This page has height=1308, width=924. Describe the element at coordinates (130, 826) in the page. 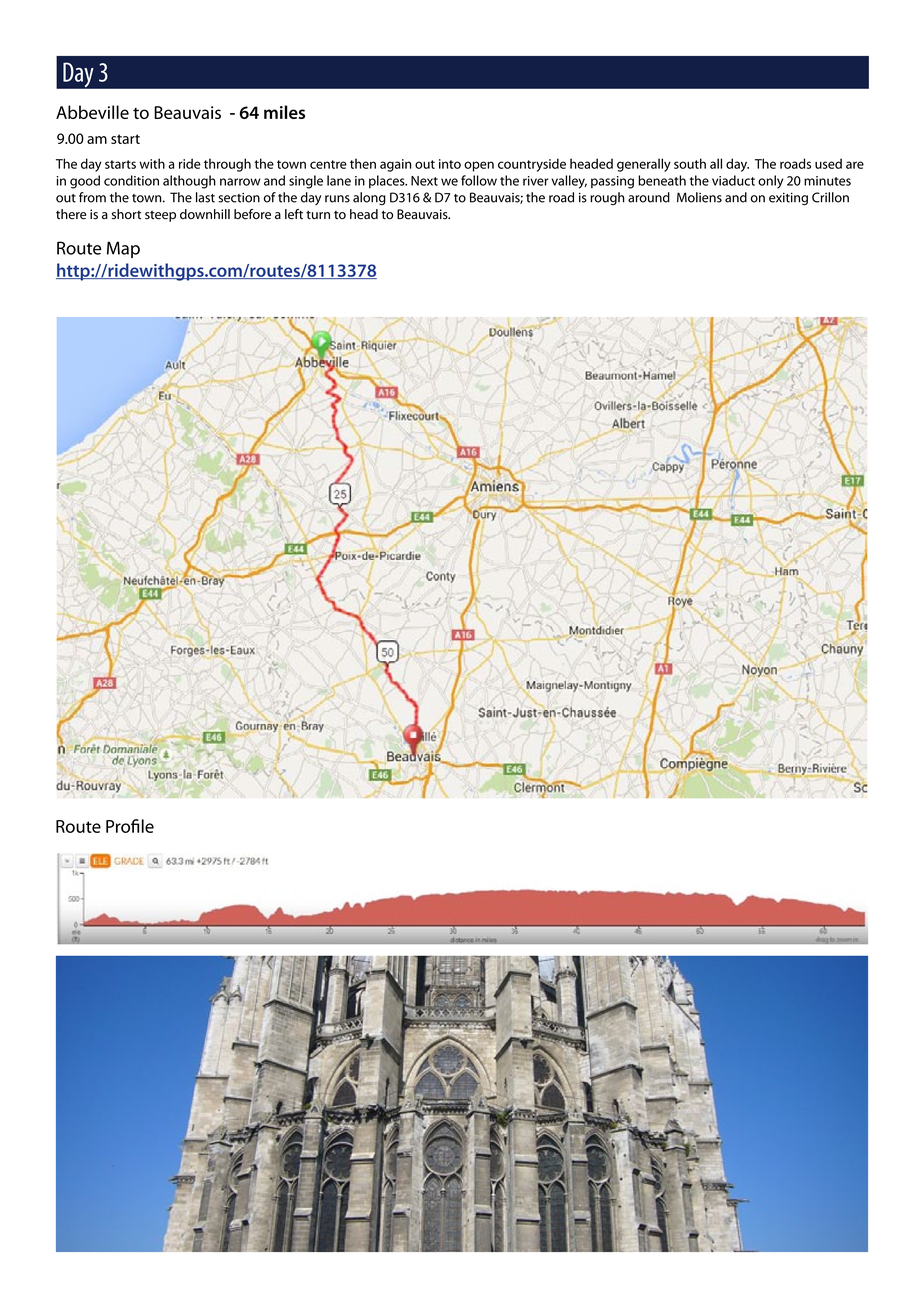

I see `Profile` at that location.
